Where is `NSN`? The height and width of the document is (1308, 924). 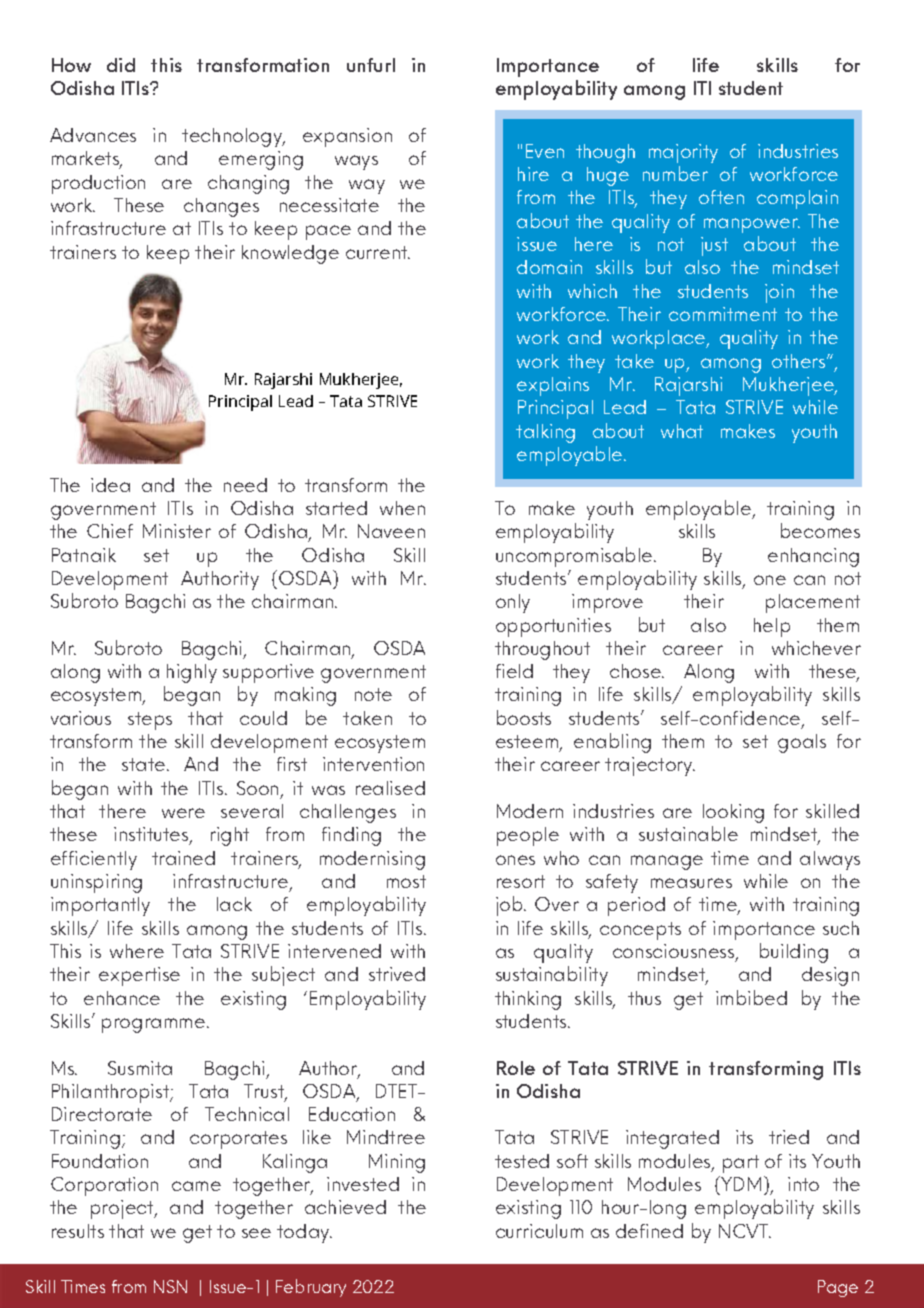 NSN is located at coordinates (170, 1286).
